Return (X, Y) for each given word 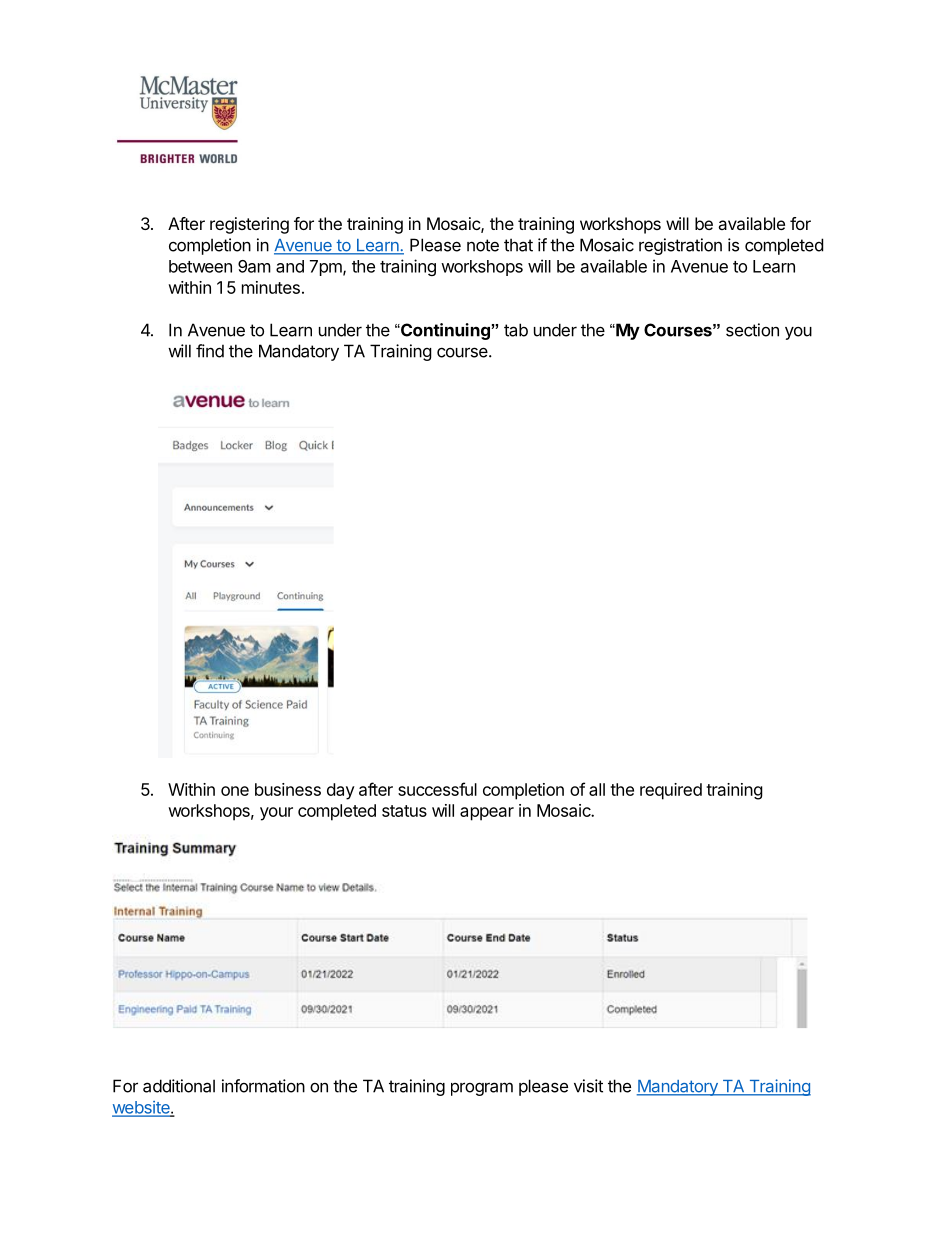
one (235, 791)
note (483, 245)
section (752, 330)
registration (680, 246)
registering (249, 225)
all (597, 789)
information (263, 1086)
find (210, 351)
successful (437, 789)
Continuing (444, 331)
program (482, 1089)
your (276, 814)
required (671, 791)
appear (487, 814)
